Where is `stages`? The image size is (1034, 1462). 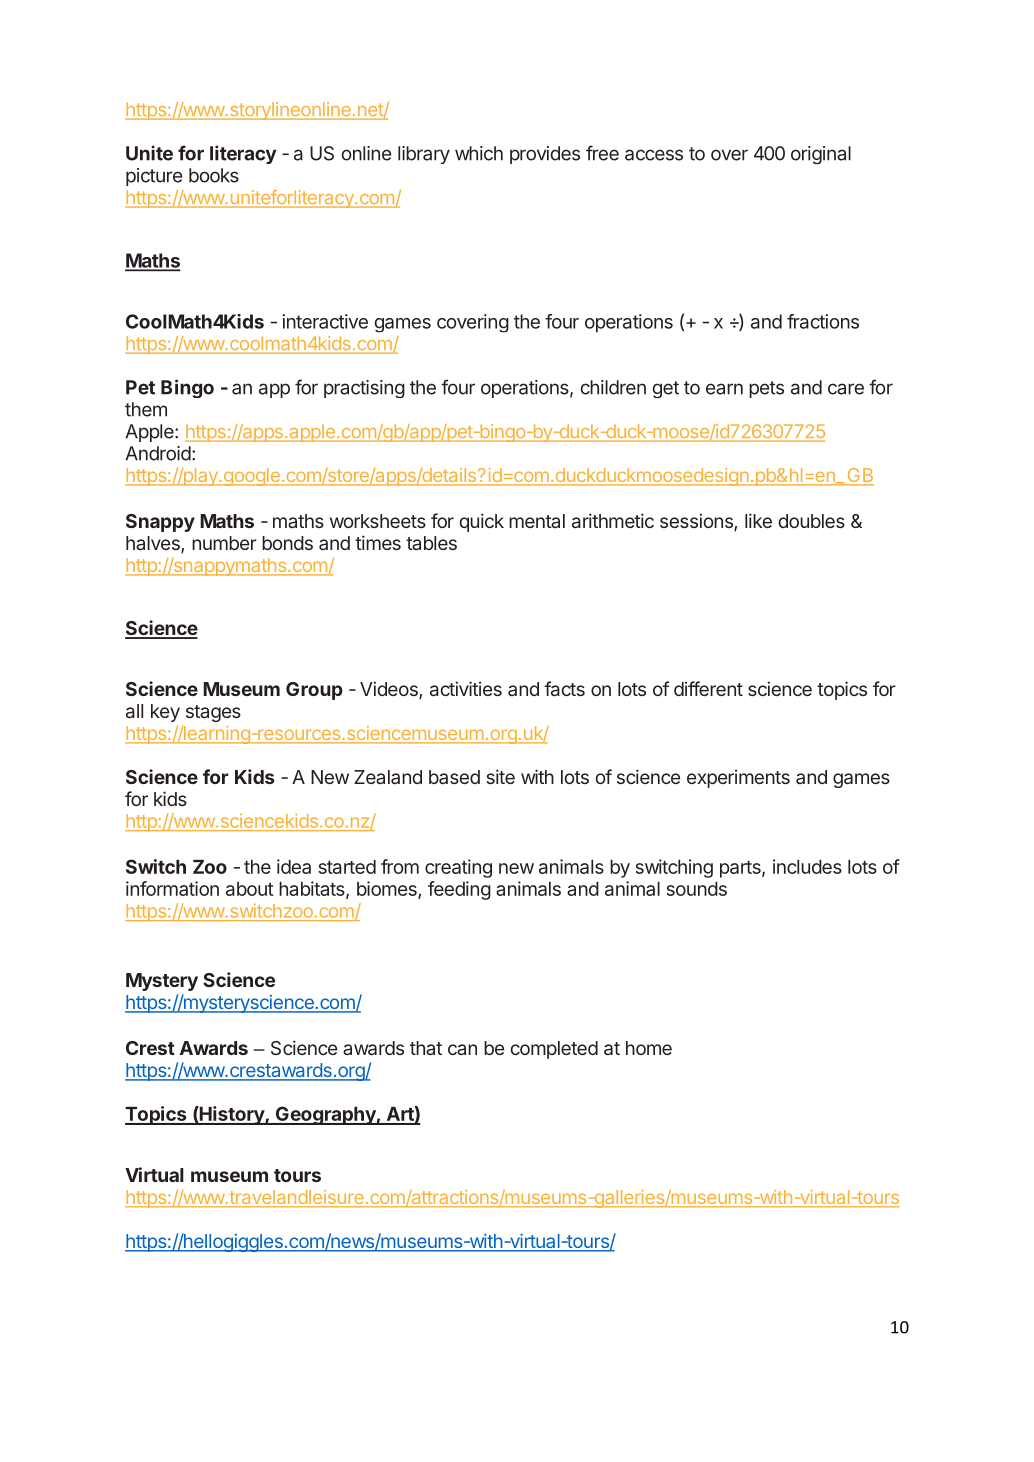 stages is located at coordinates (213, 713).
